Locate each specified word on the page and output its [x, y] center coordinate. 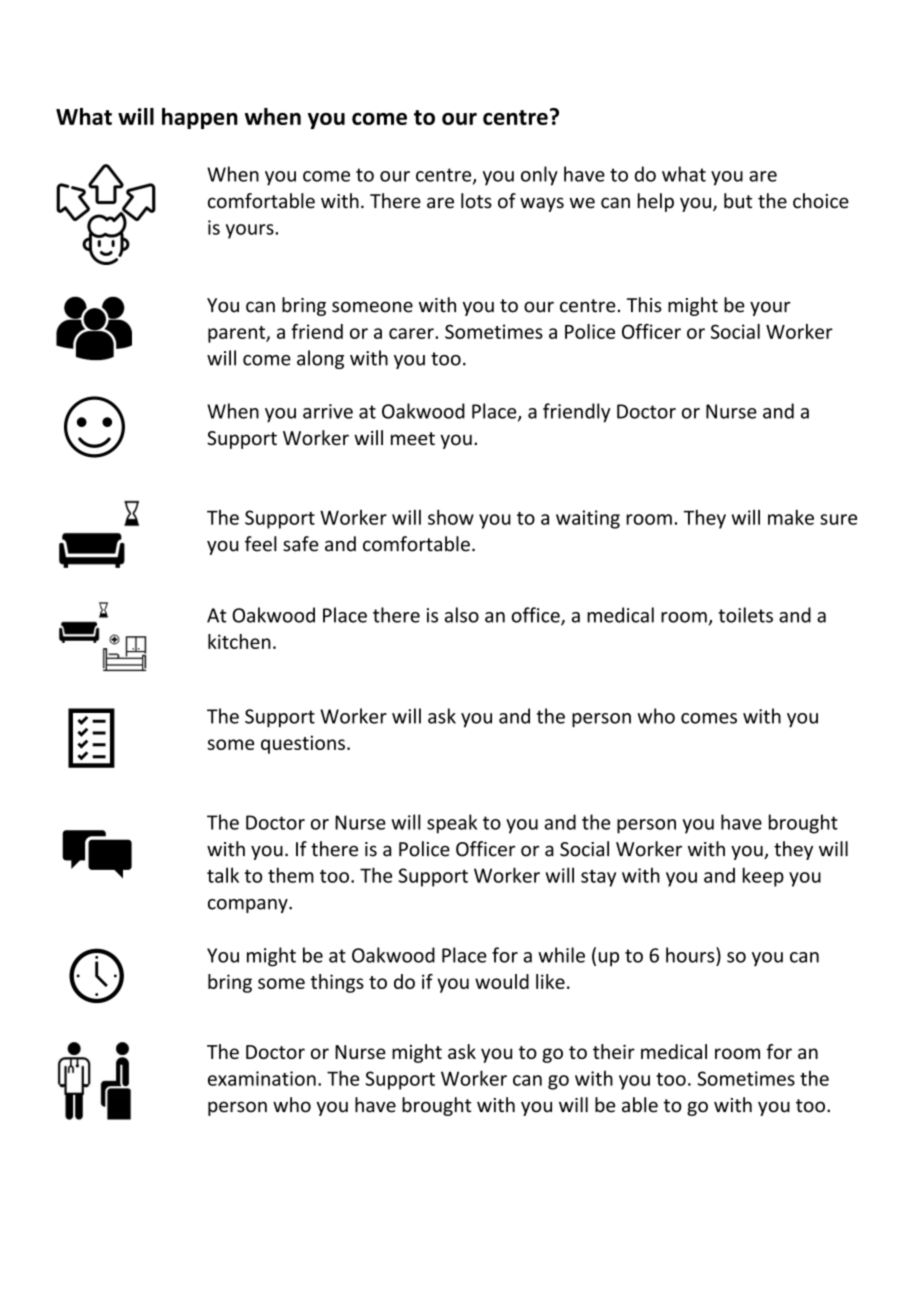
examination [262, 1078]
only [539, 176]
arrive [328, 411]
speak [452, 824]
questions [303, 744]
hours [691, 955]
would [502, 981]
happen [200, 118]
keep [763, 877]
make [791, 517]
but [738, 201]
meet [413, 439]
